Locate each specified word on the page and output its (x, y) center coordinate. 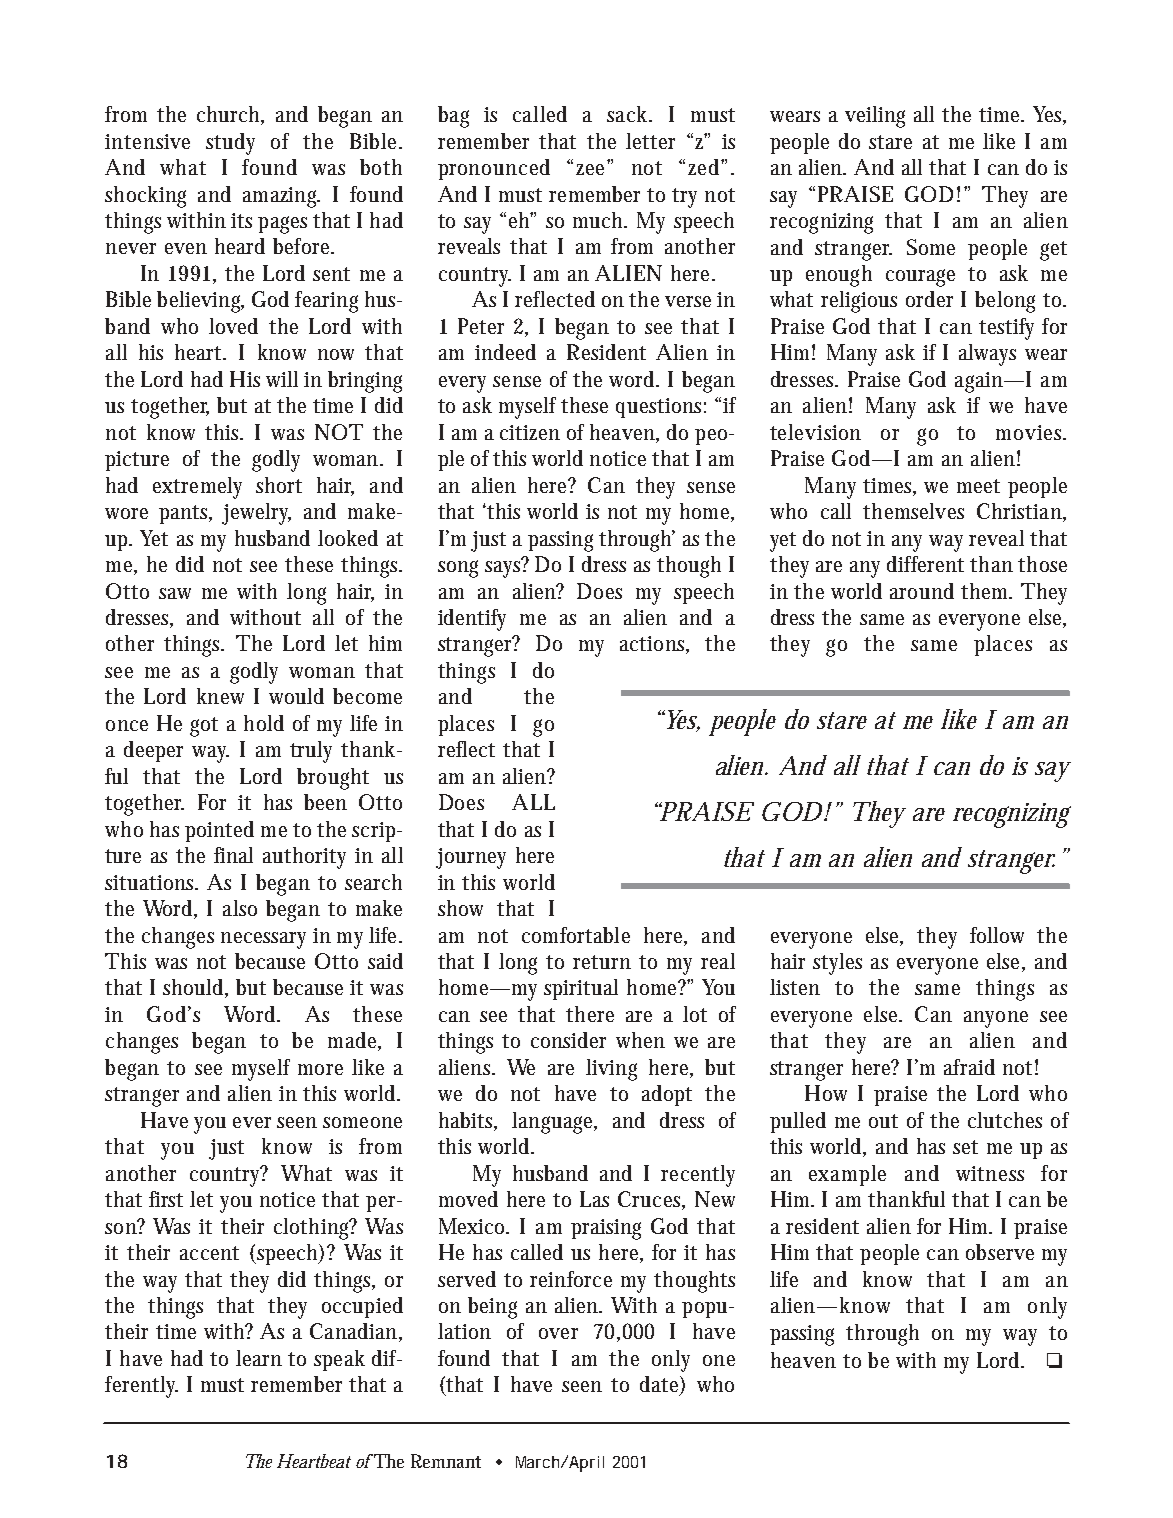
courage (920, 278)
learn (259, 1358)
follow (997, 935)
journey (471, 858)
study (230, 144)
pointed (219, 831)
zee (590, 169)
